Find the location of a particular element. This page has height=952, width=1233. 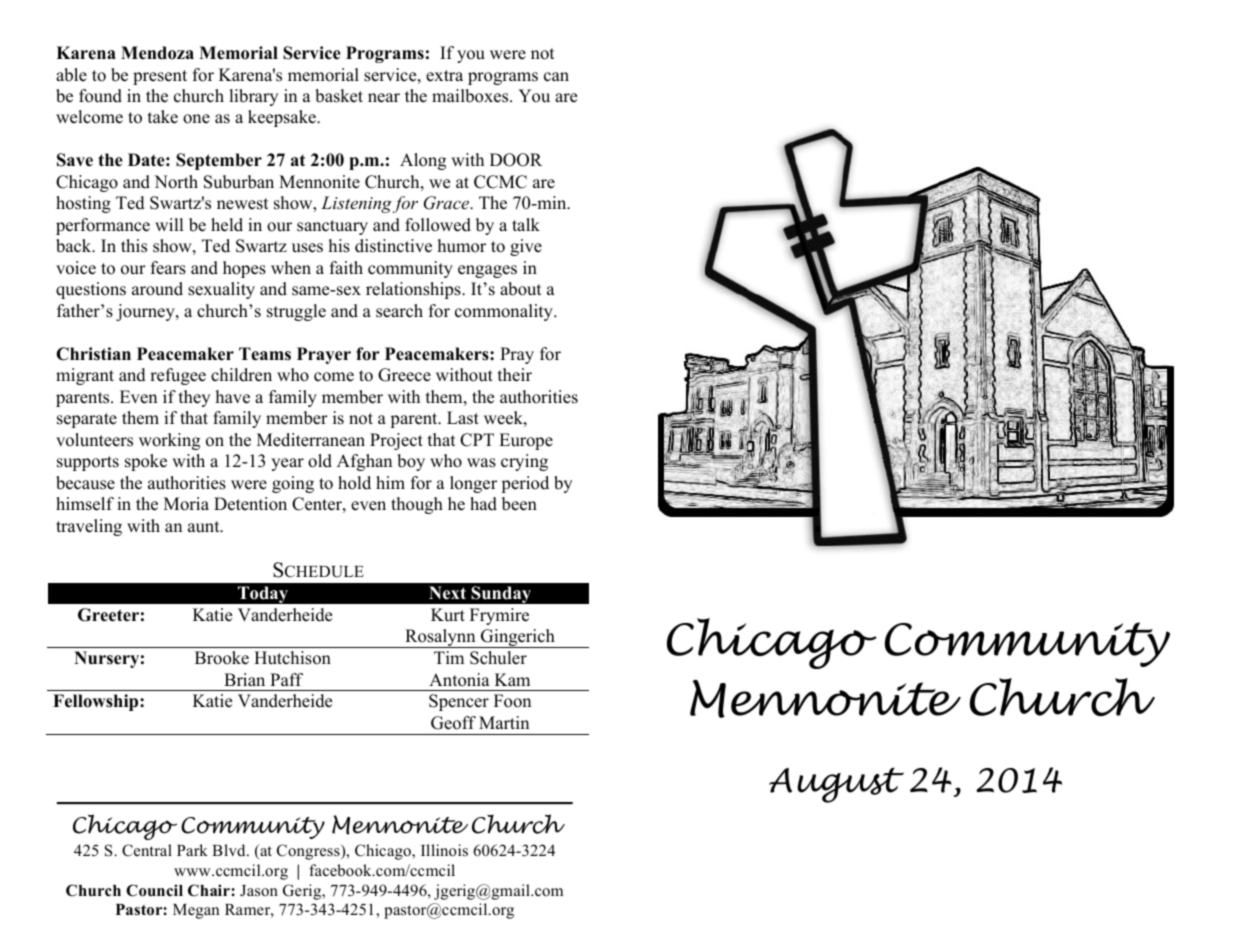

Council is located at coordinates (154, 890).
